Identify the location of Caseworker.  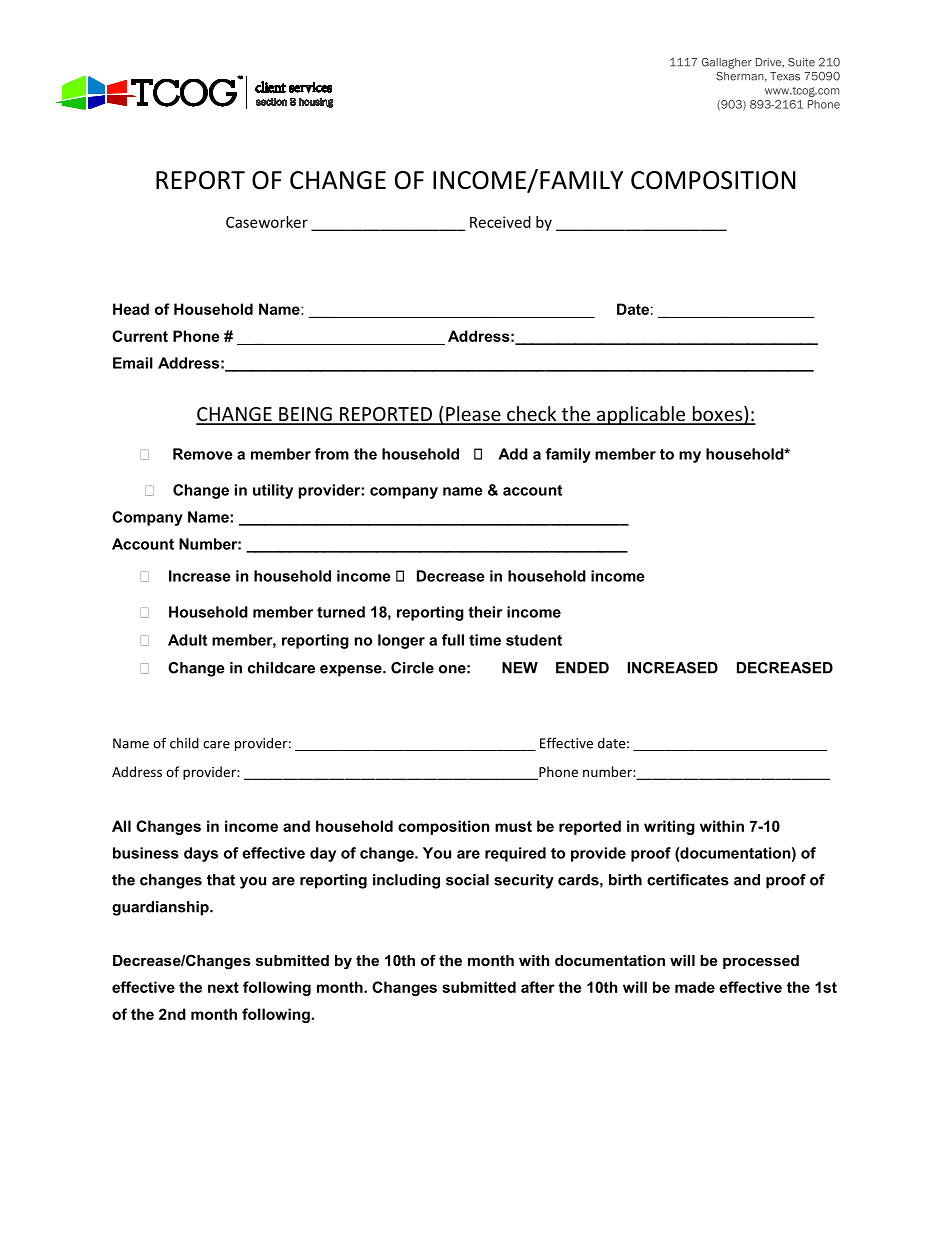
(267, 222).
